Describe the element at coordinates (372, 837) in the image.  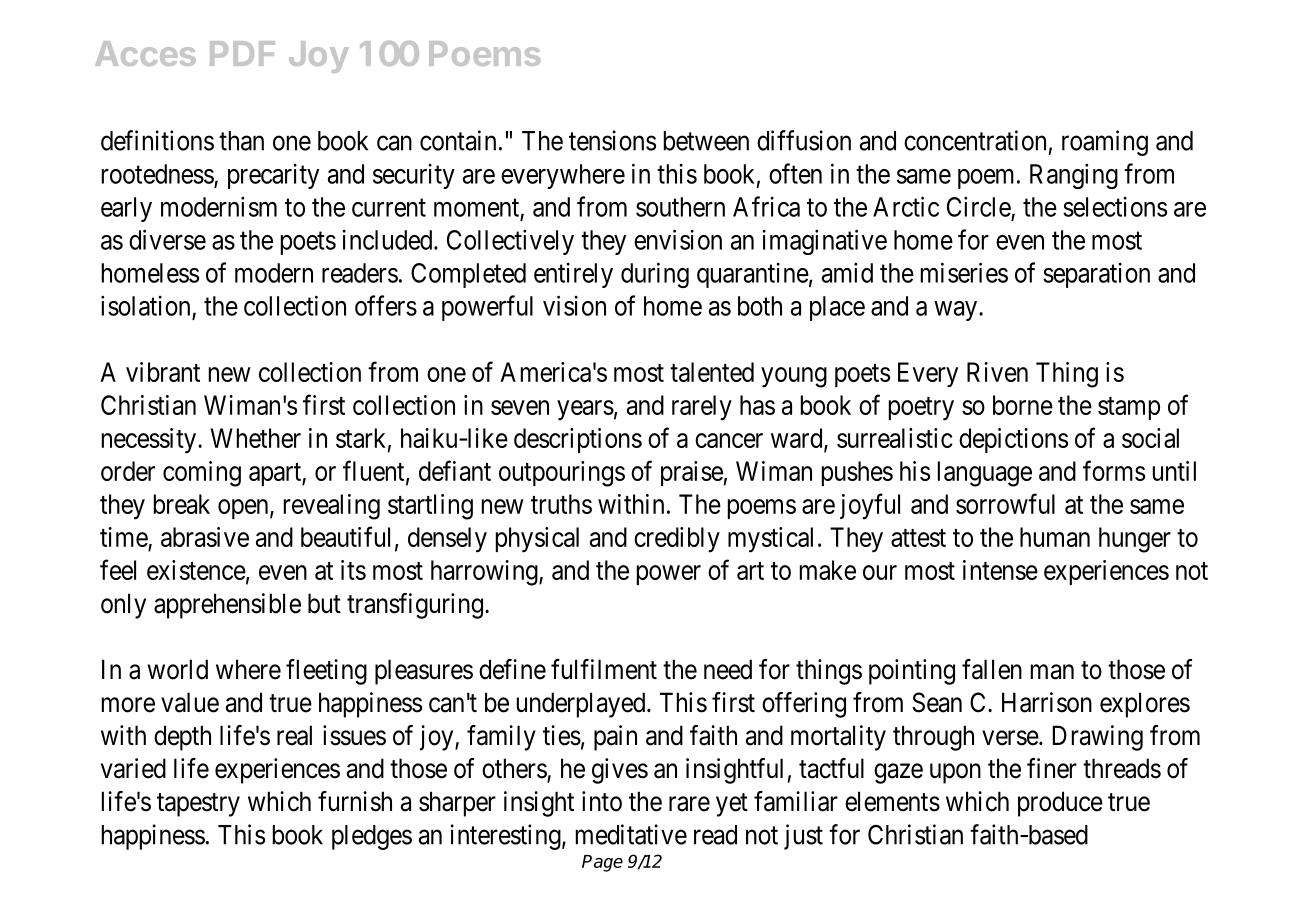
I see `pledges` at that location.
